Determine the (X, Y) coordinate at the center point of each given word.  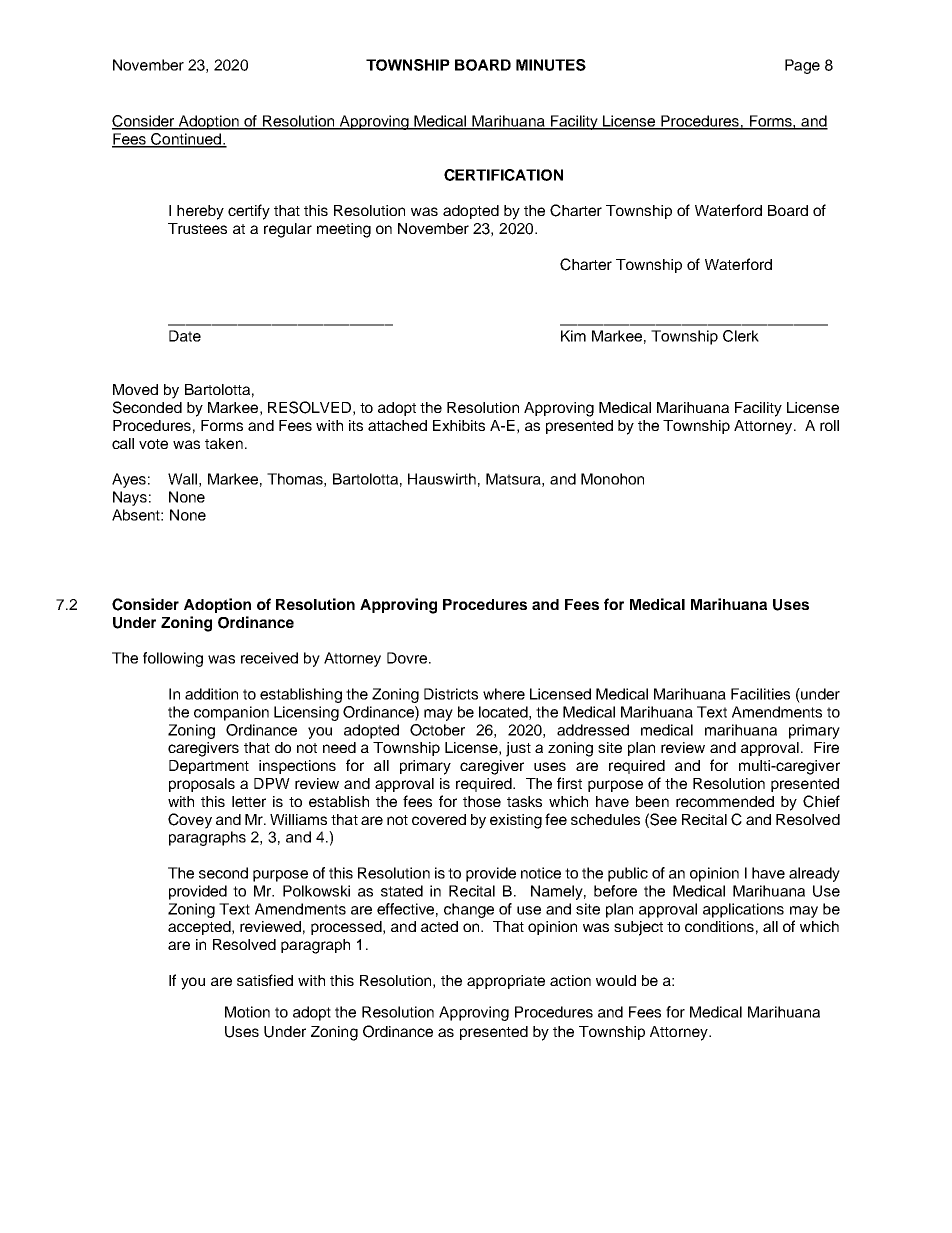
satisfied (265, 980)
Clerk (741, 336)
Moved (135, 389)
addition (211, 694)
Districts (451, 694)
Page (802, 66)
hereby (200, 212)
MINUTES (551, 65)
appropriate (506, 982)
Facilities (760, 694)
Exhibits (459, 425)
